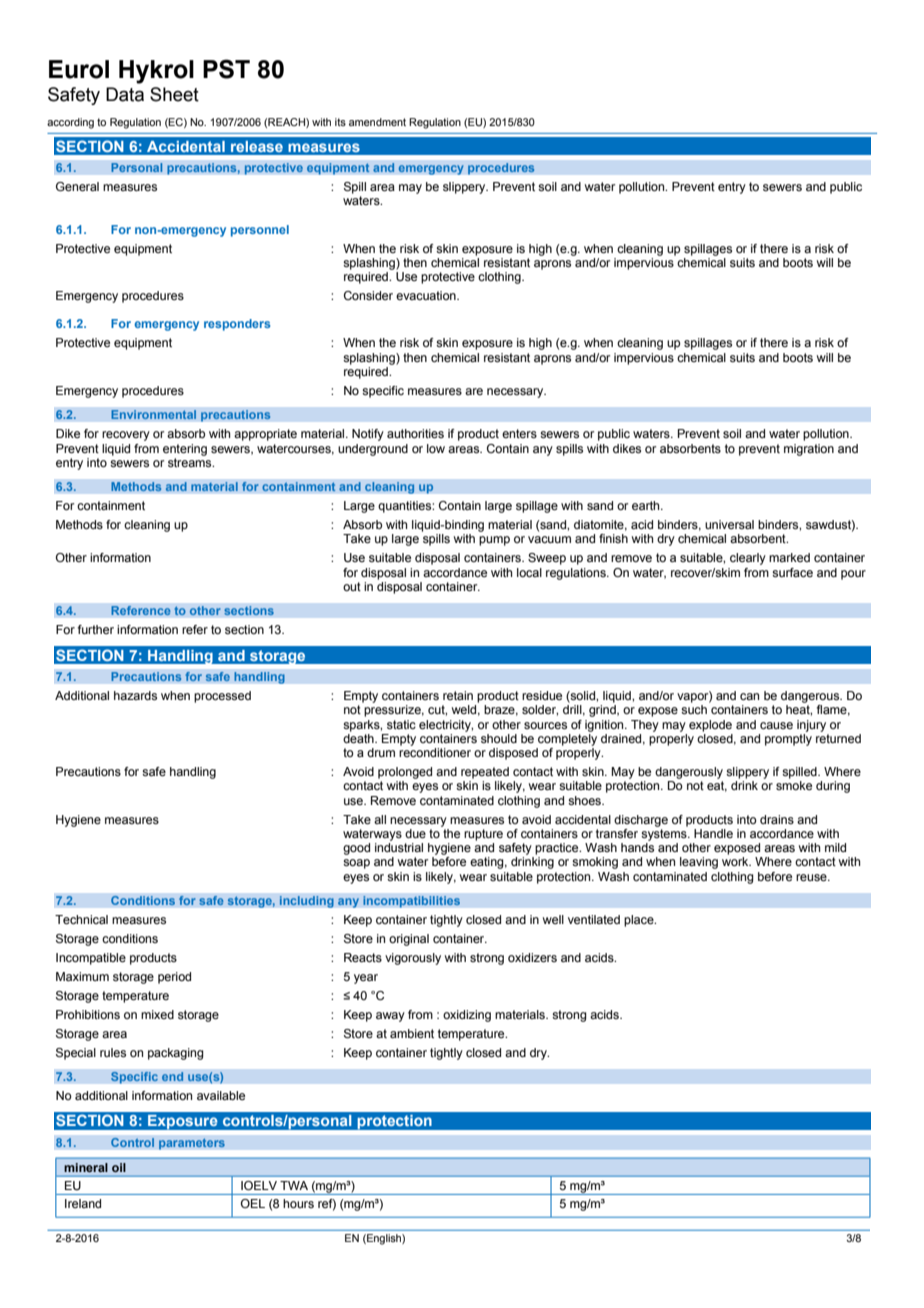 The image size is (924, 1308). I want to click on TWA, so click(294, 1185).
